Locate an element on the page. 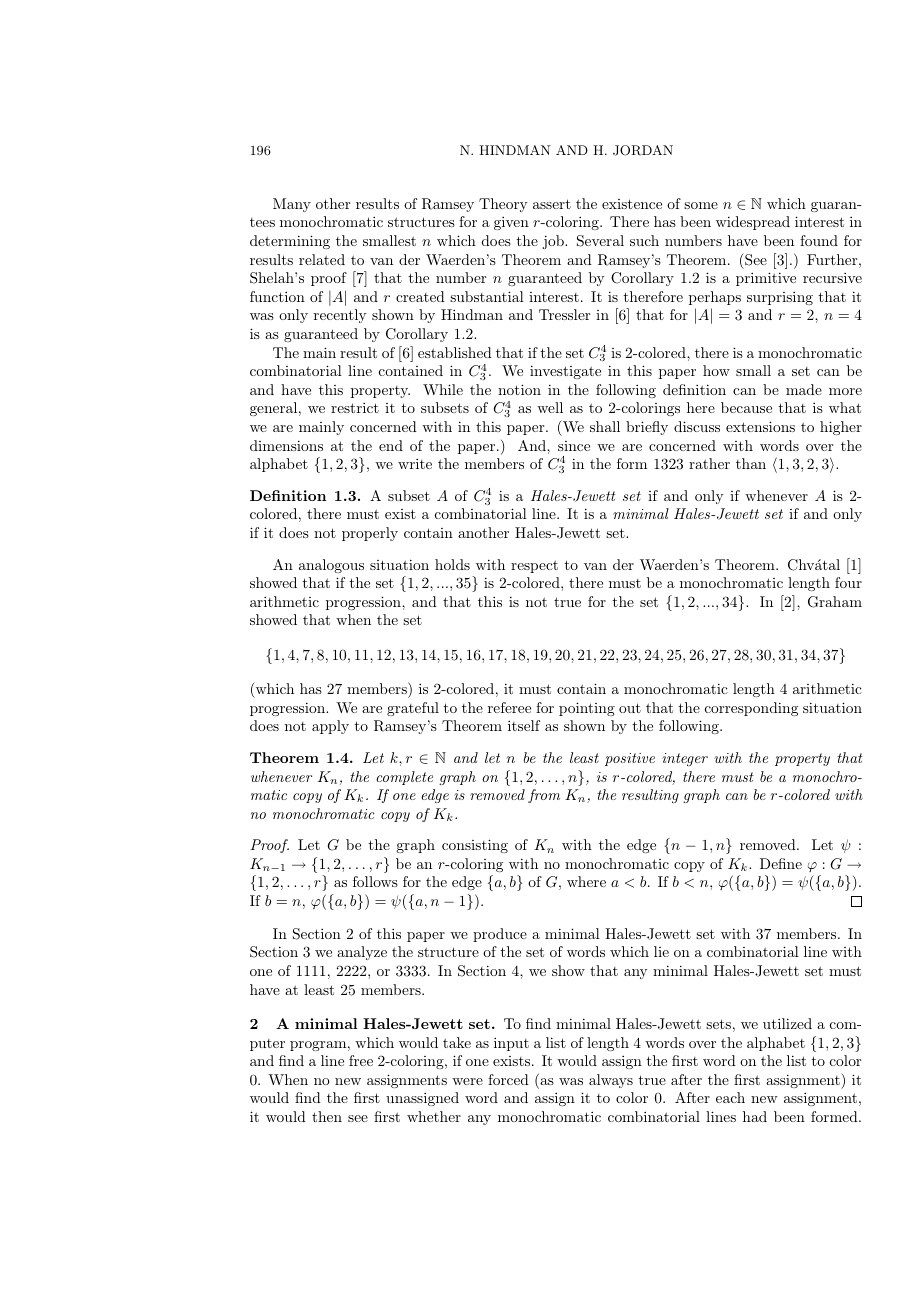 This document has width=924, height=1308. free is located at coordinates (361, 1060).
